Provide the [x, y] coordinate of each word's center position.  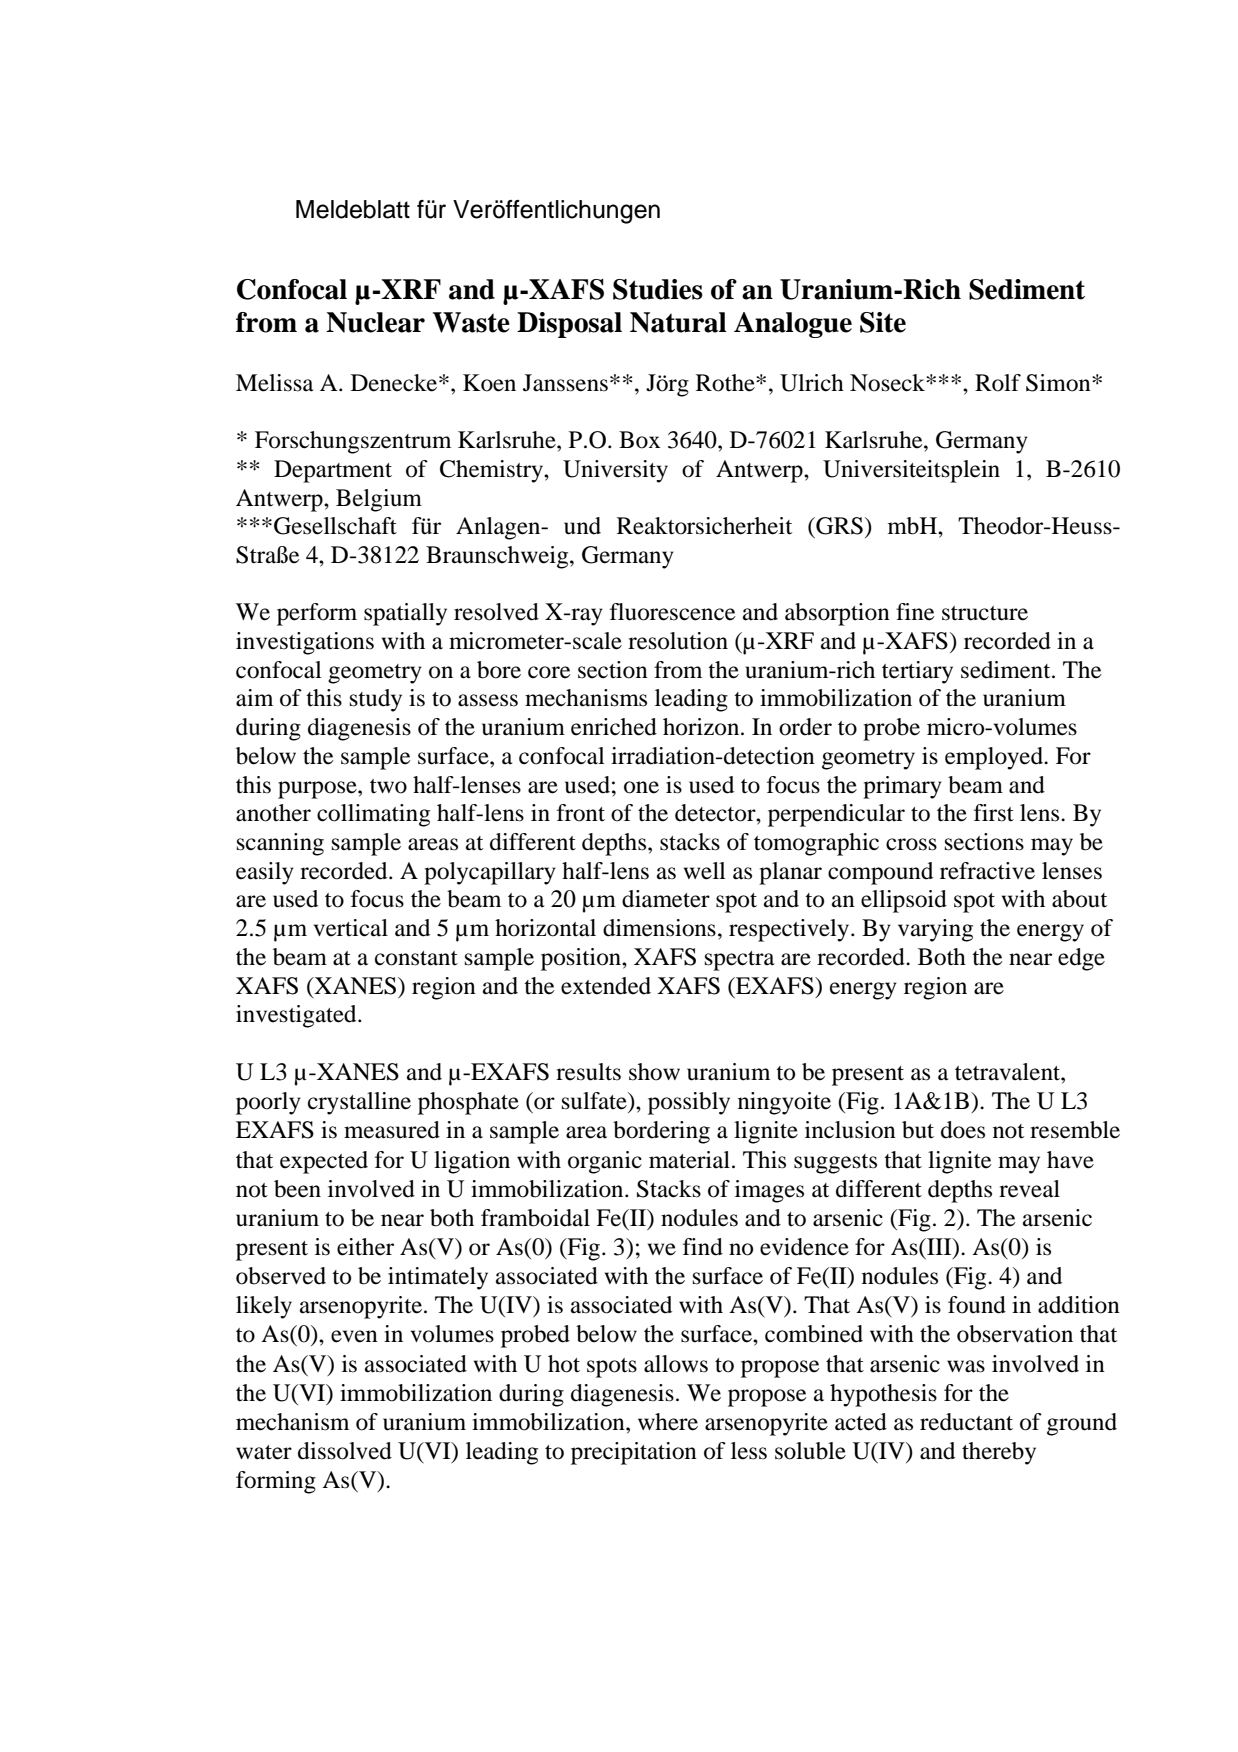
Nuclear [375, 322]
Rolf [998, 383]
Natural [678, 322]
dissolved [345, 1451]
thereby [999, 1453]
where [668, 1422]
